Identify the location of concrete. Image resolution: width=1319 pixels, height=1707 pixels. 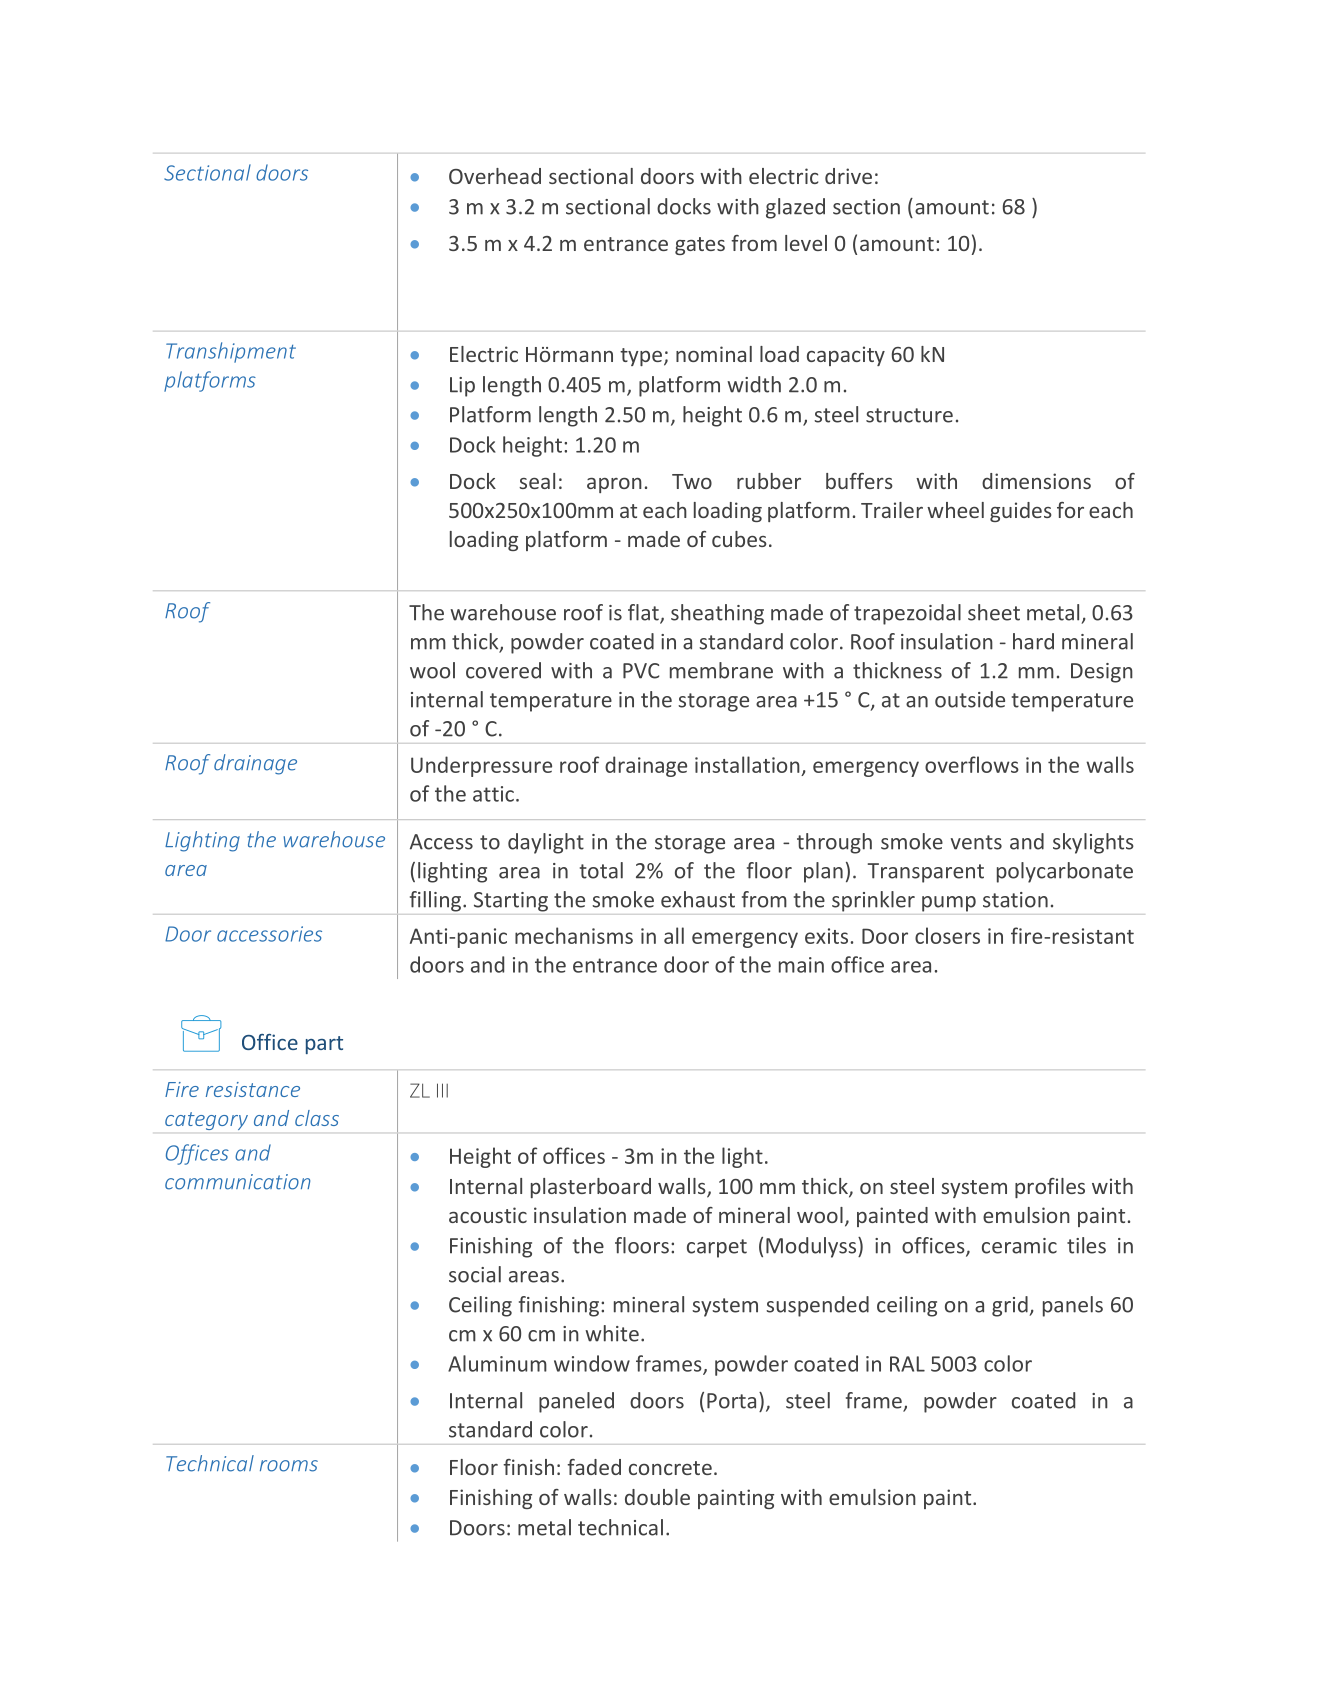
(670, 1468).
